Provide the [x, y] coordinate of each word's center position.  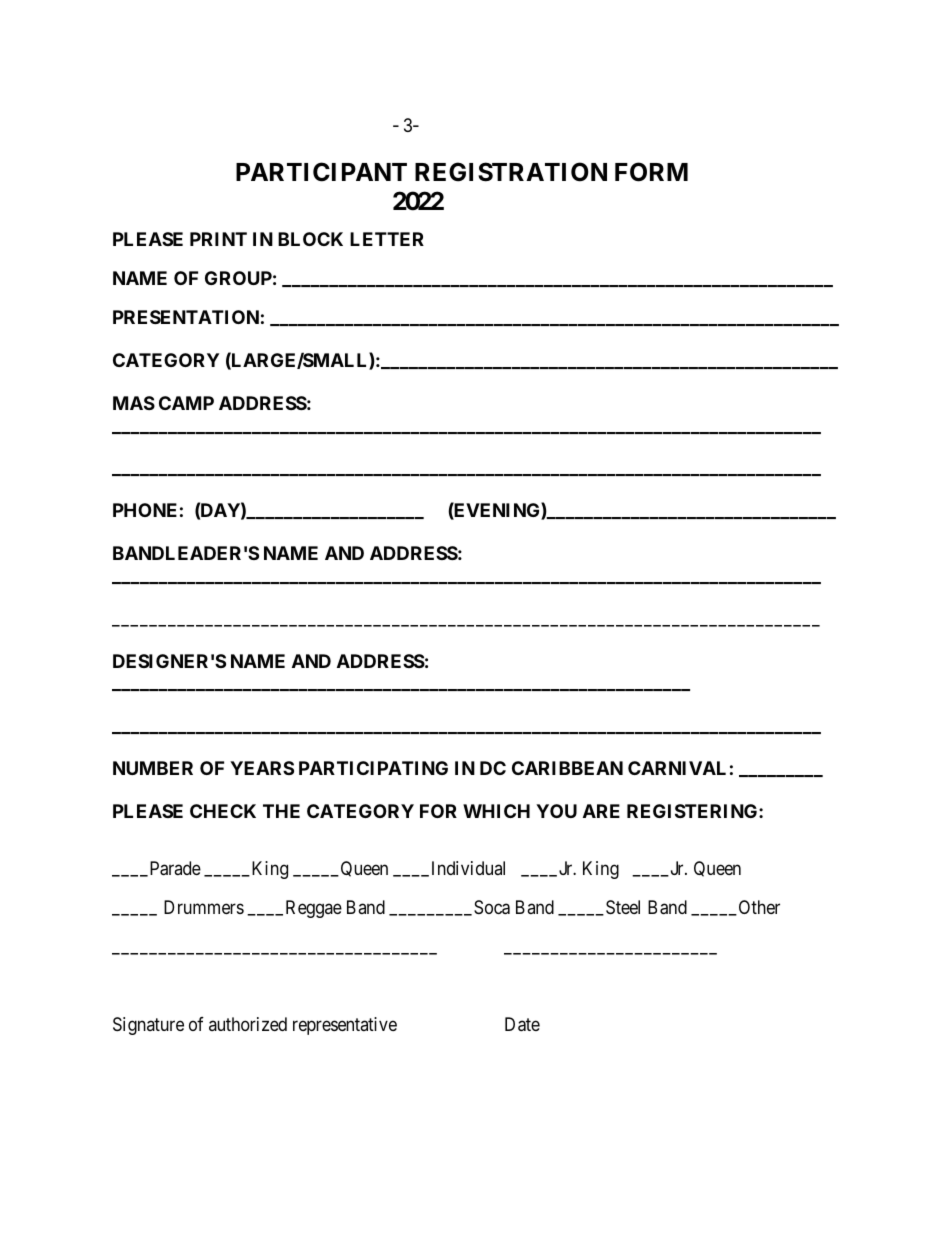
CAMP [186, 403]
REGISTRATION [511, 172]
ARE [601, 811]
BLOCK [310, 239]
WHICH [496, 811]
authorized [248, 1024]
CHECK [223, 811]
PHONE [145, 510]
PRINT [218, 239]
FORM [651, 172]
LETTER [387, 239]
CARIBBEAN [567, 768]
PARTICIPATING [373, 768]
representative [345, 1026]
